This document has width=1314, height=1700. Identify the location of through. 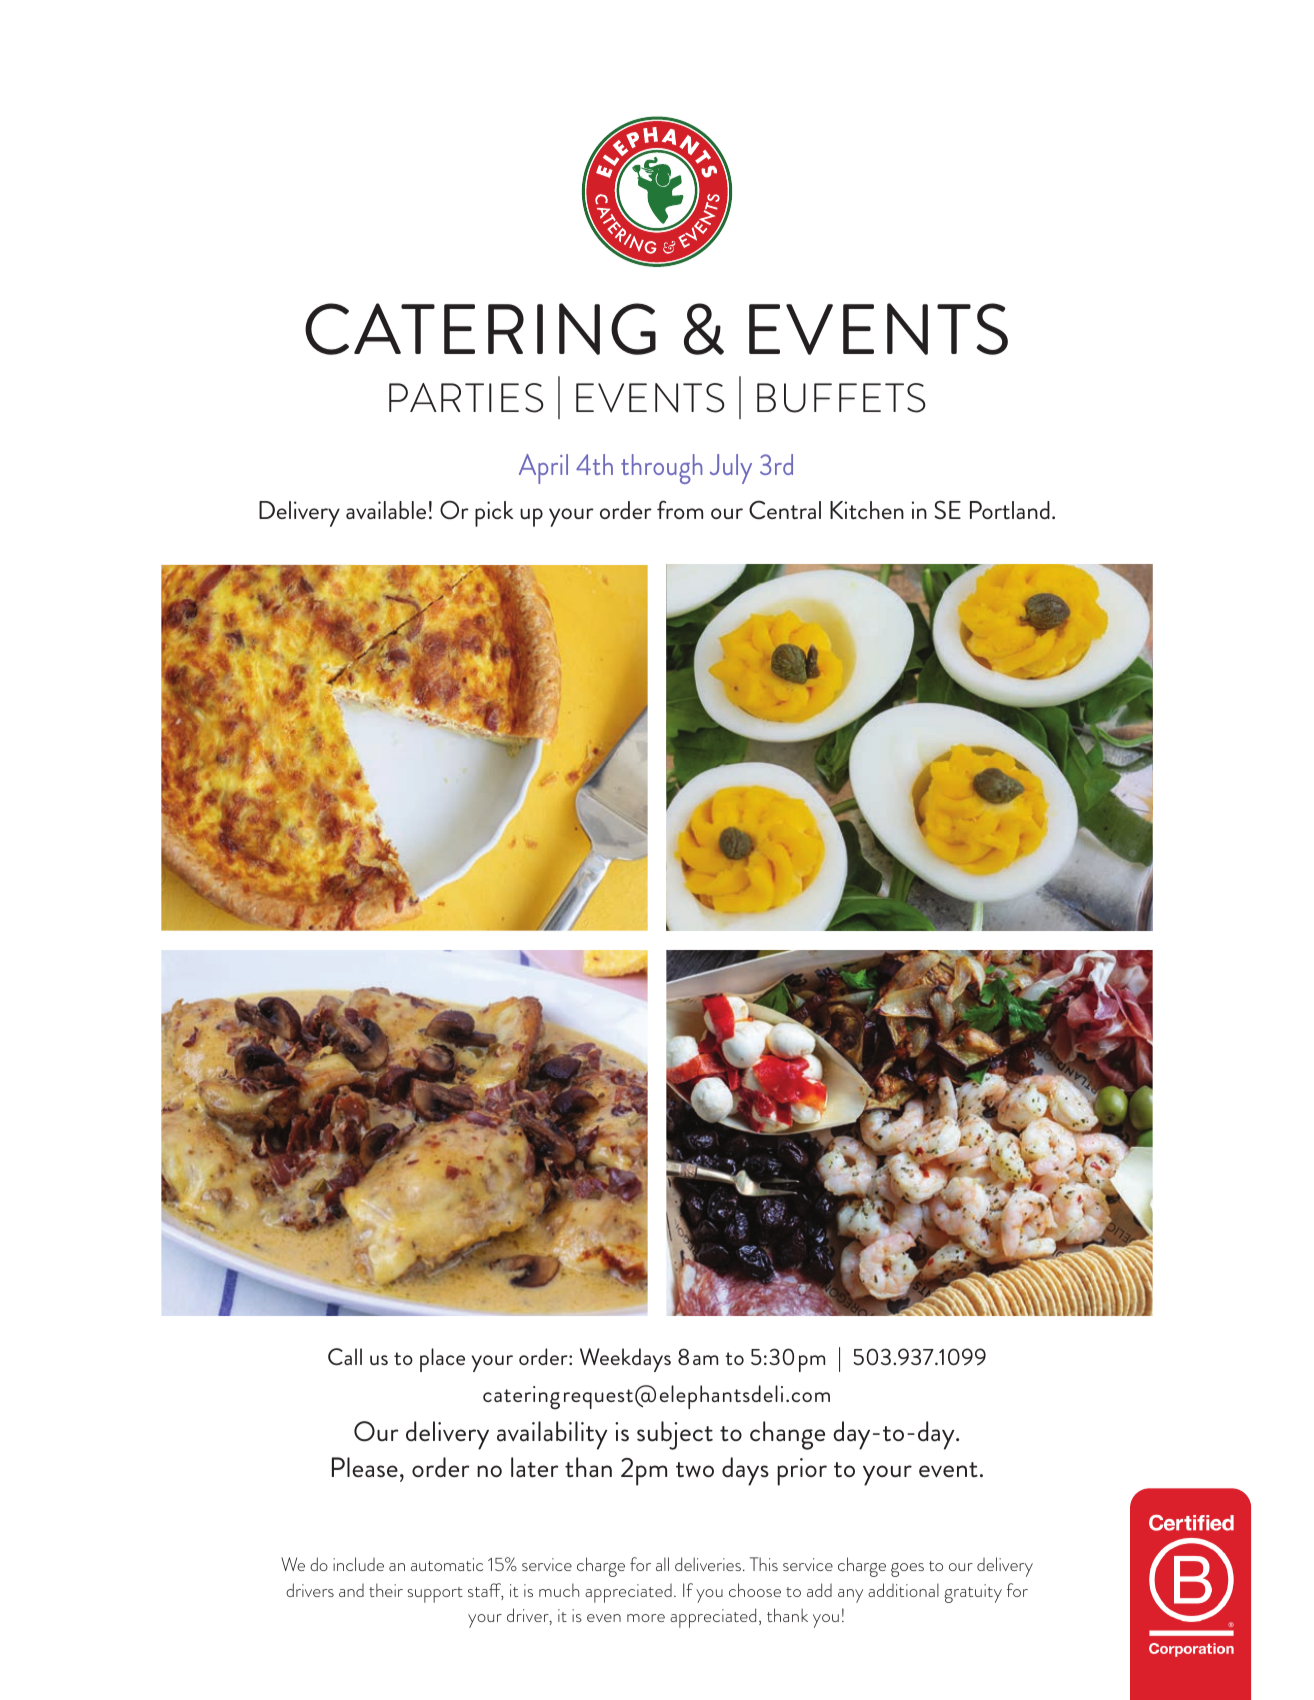
(661, 469).
